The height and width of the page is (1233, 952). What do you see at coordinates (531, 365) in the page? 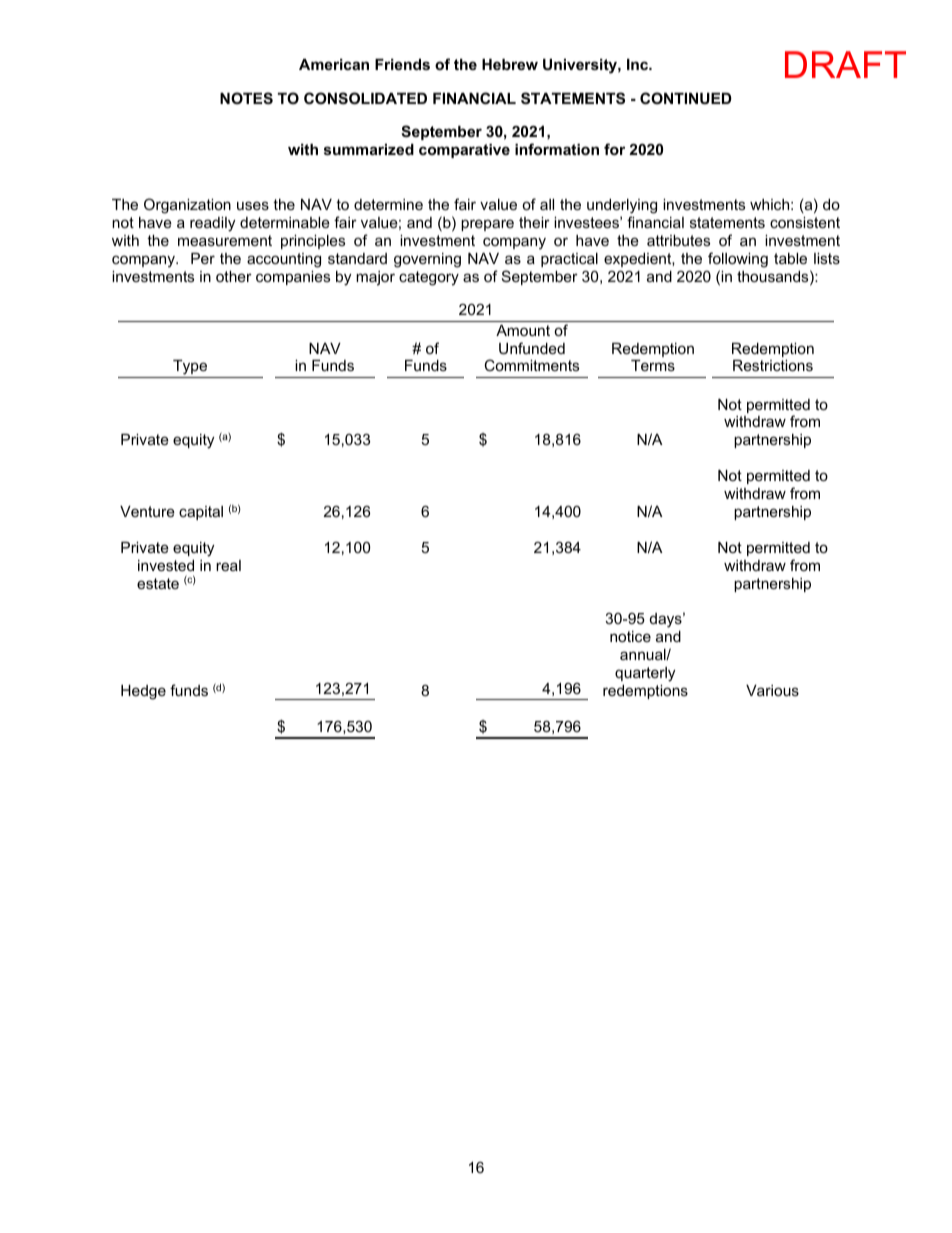
I see `Commitments` at bounding box center [531, 365].
